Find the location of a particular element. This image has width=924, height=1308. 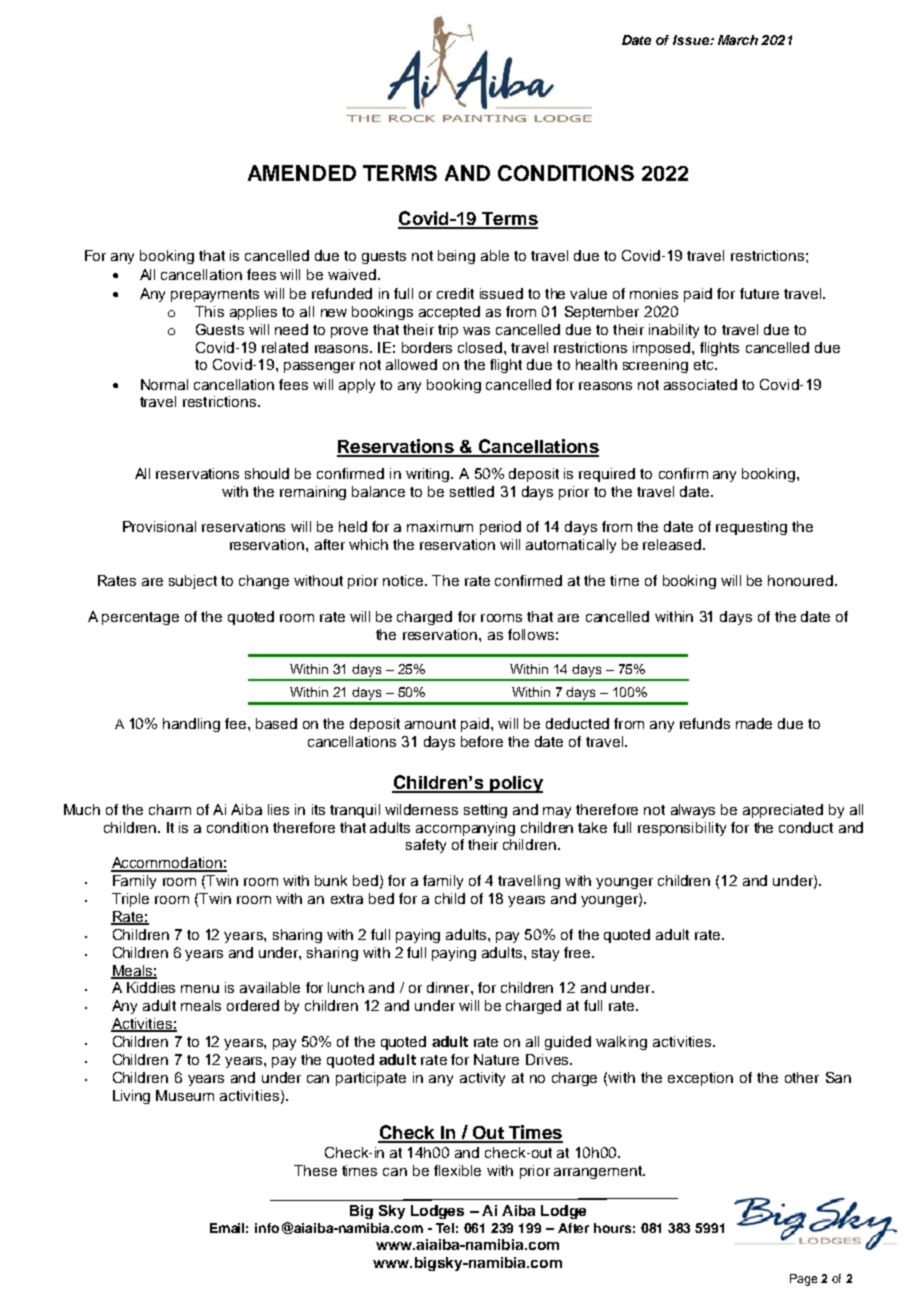

accompanying is located at coordinates (465, 829).
